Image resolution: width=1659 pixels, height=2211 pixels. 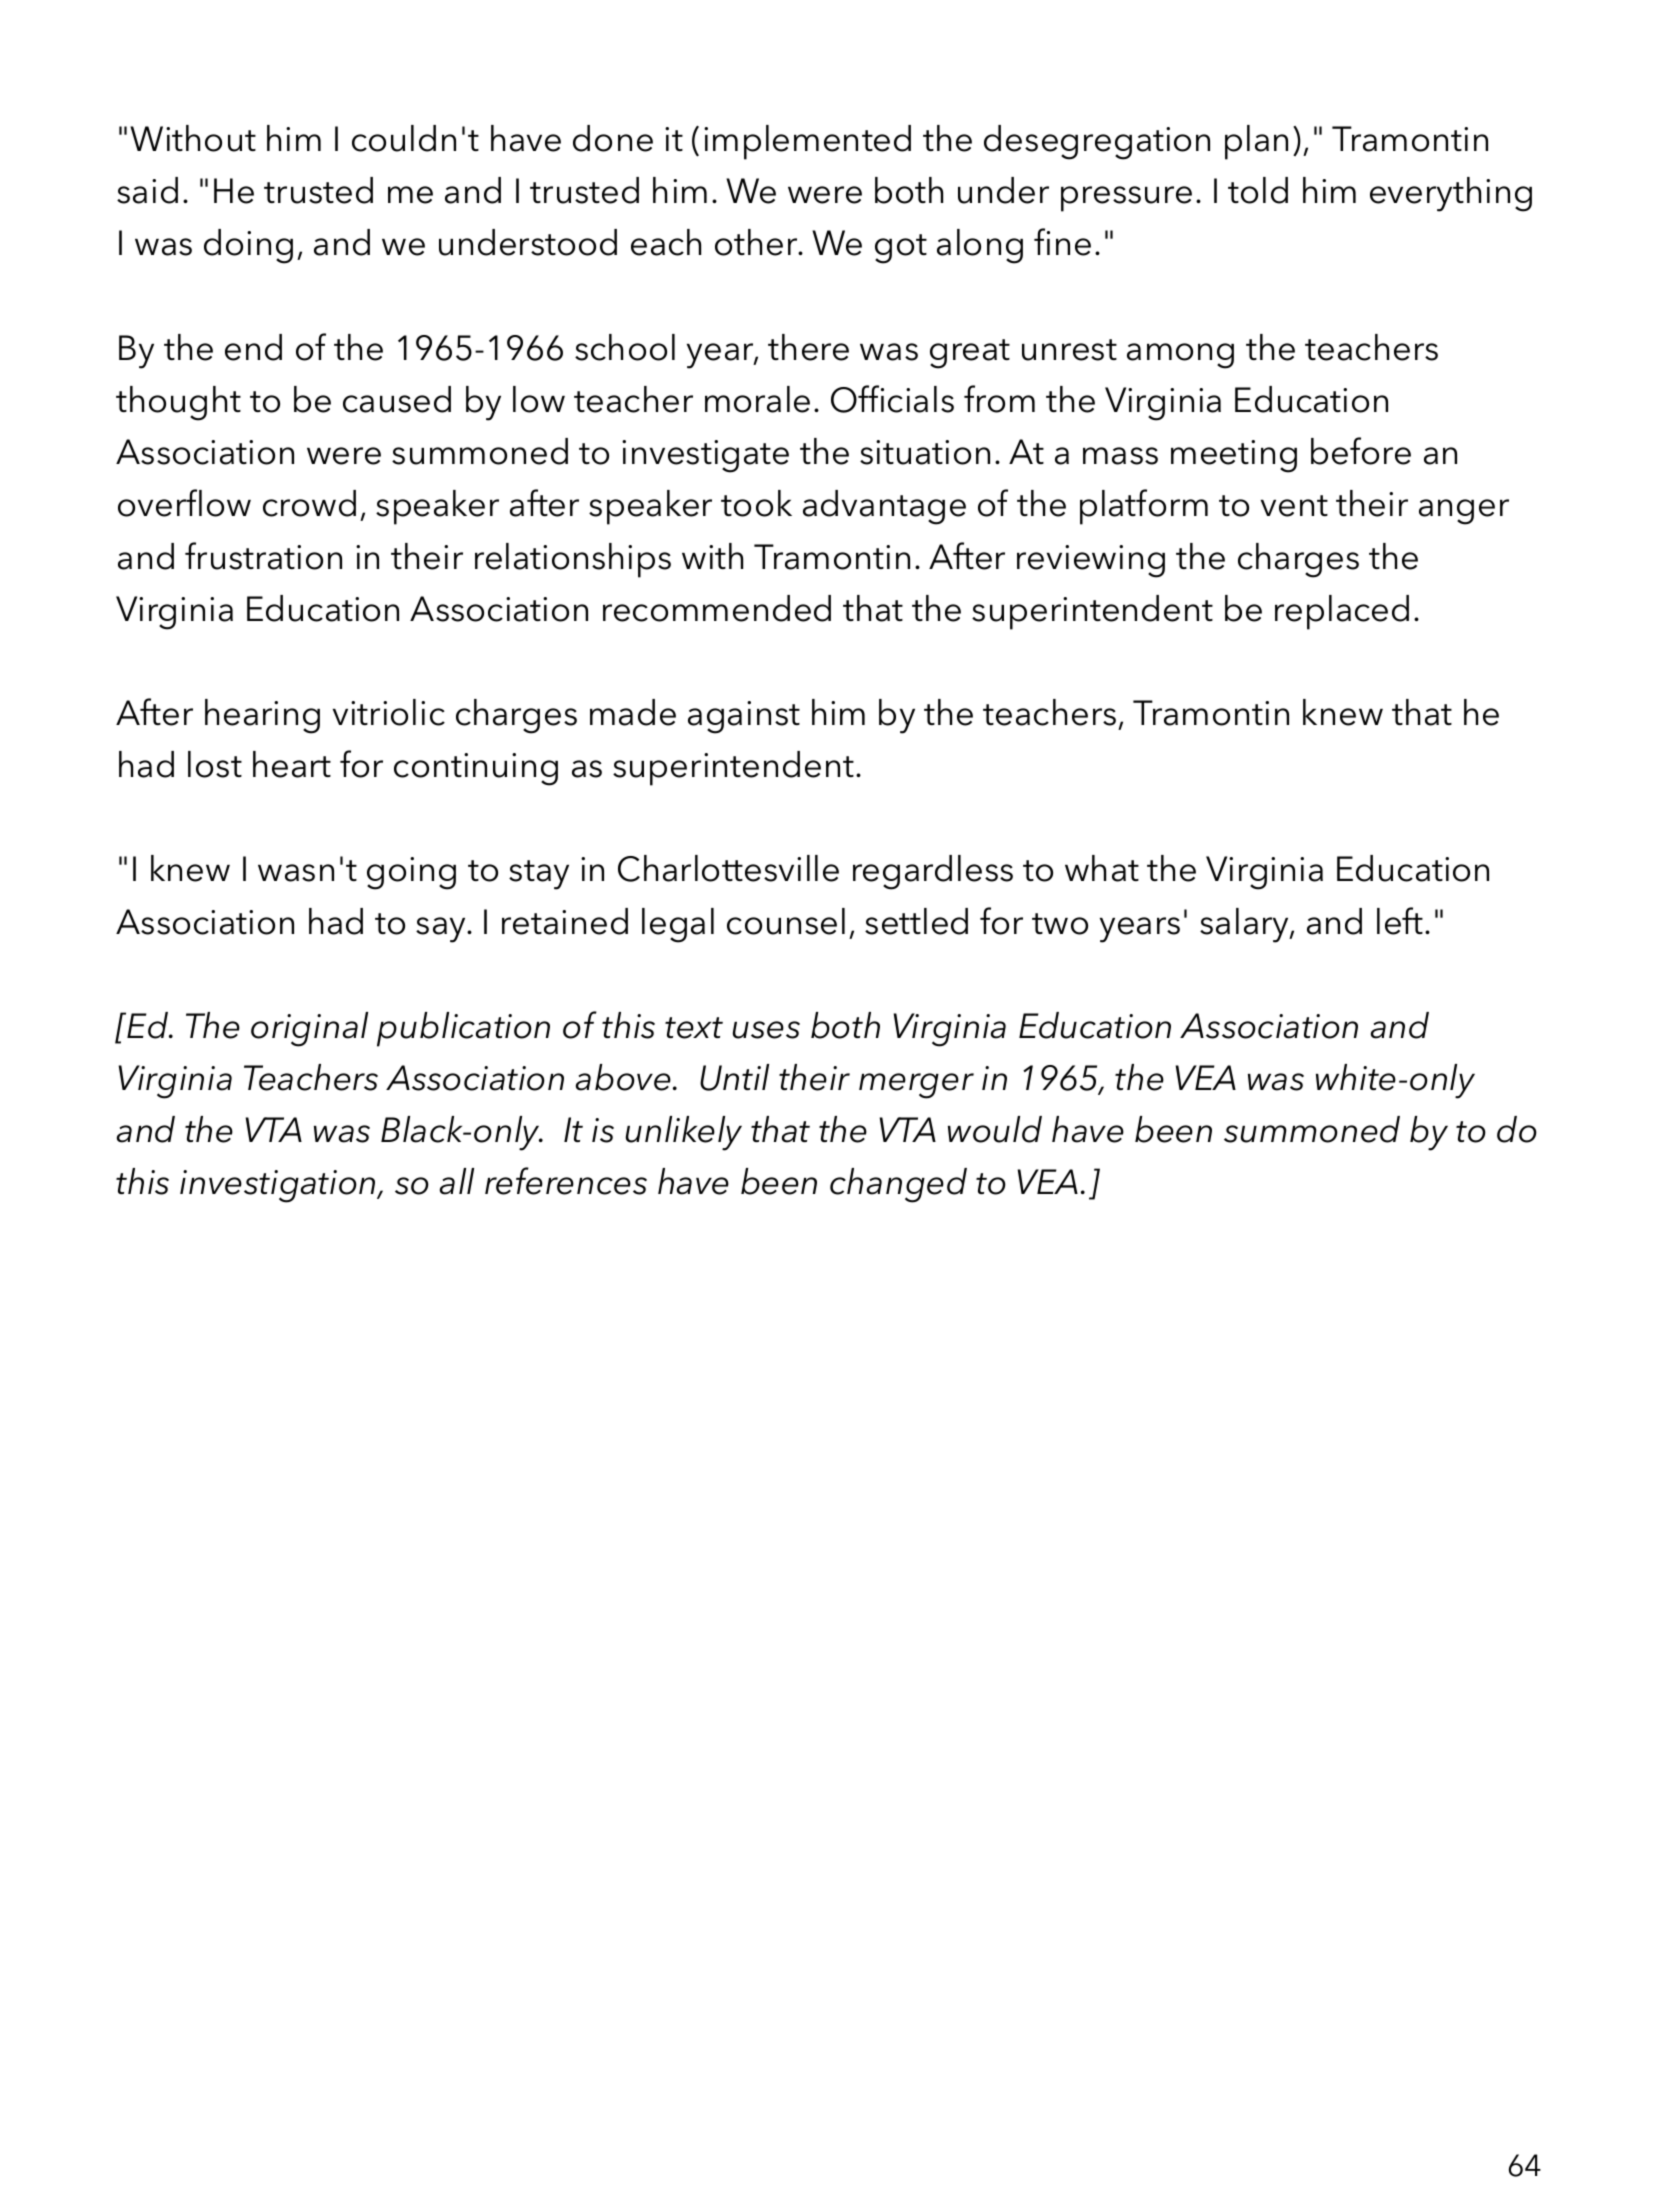 What do you see at coordinates (263, 556) in the screenshot?
I see `frustration` at bounding box center [263, 556].
